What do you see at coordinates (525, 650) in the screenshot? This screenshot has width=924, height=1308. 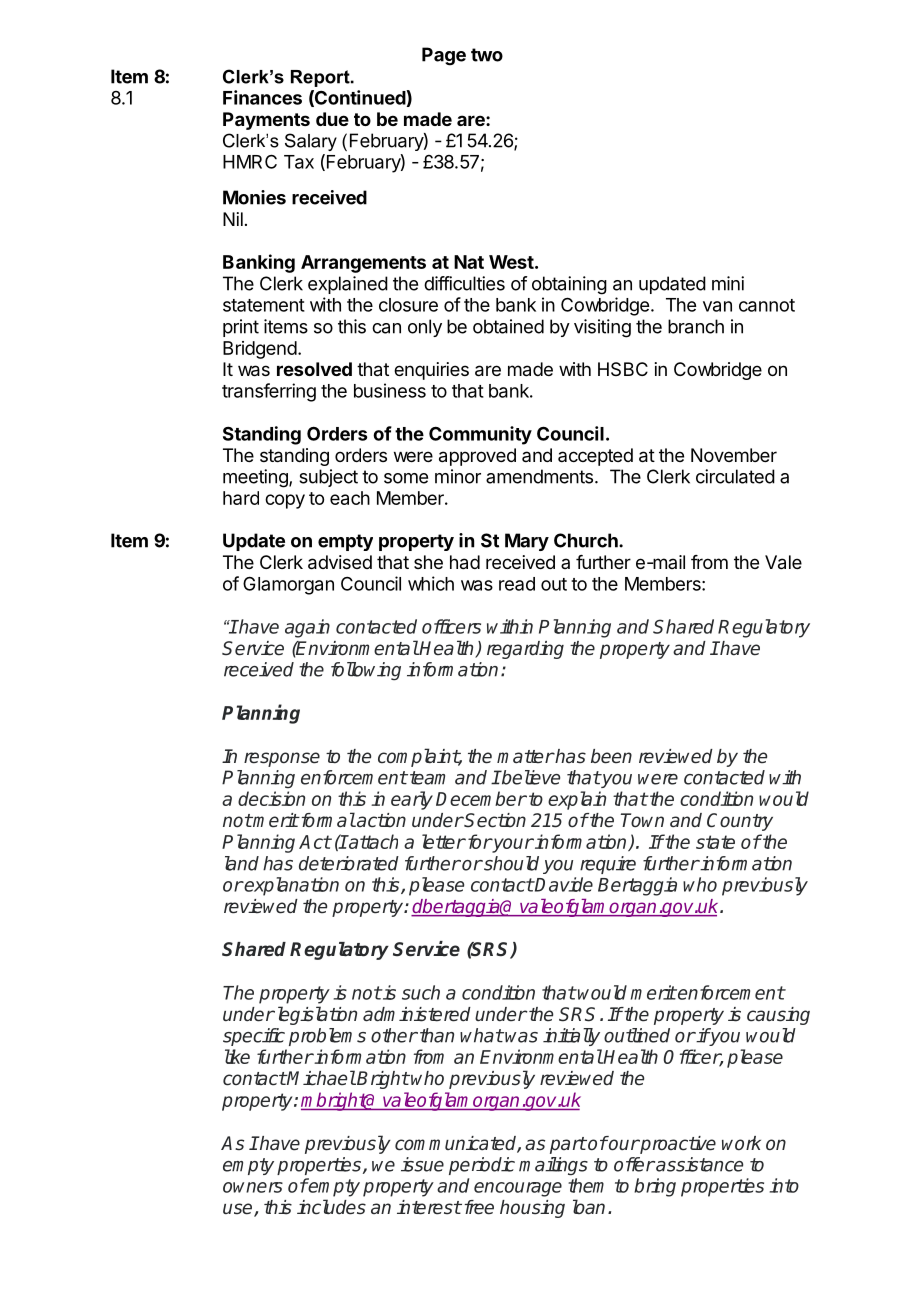 I see `regarding` at bounding box center [525, 650].
